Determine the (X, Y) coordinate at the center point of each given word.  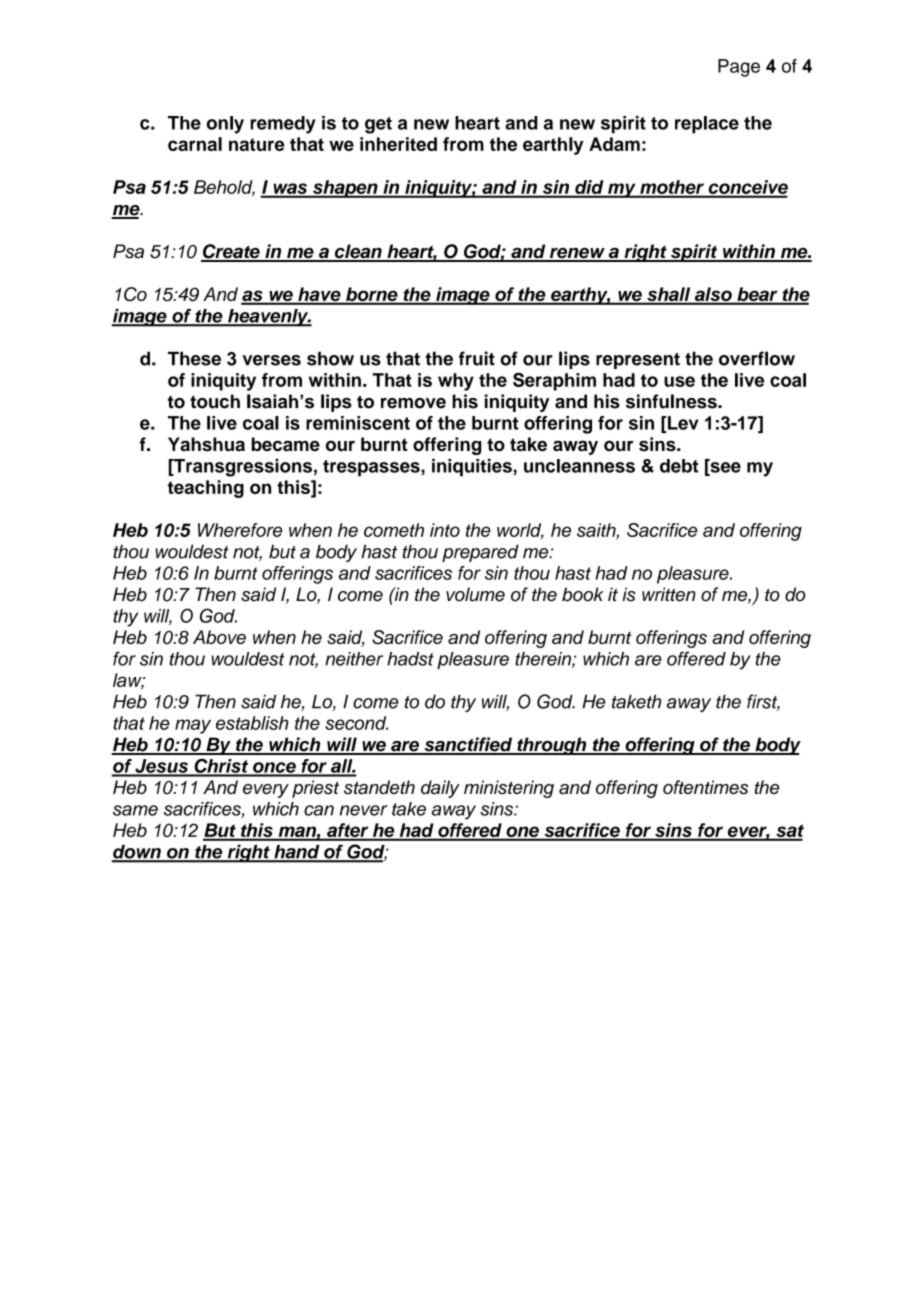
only (225, 125)
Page (739, 68)
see (724, 467)
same (135, 810)
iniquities (472, 468)
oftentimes (706, 787)
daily (440, 789)
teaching (206, 489)
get (378, 125)
